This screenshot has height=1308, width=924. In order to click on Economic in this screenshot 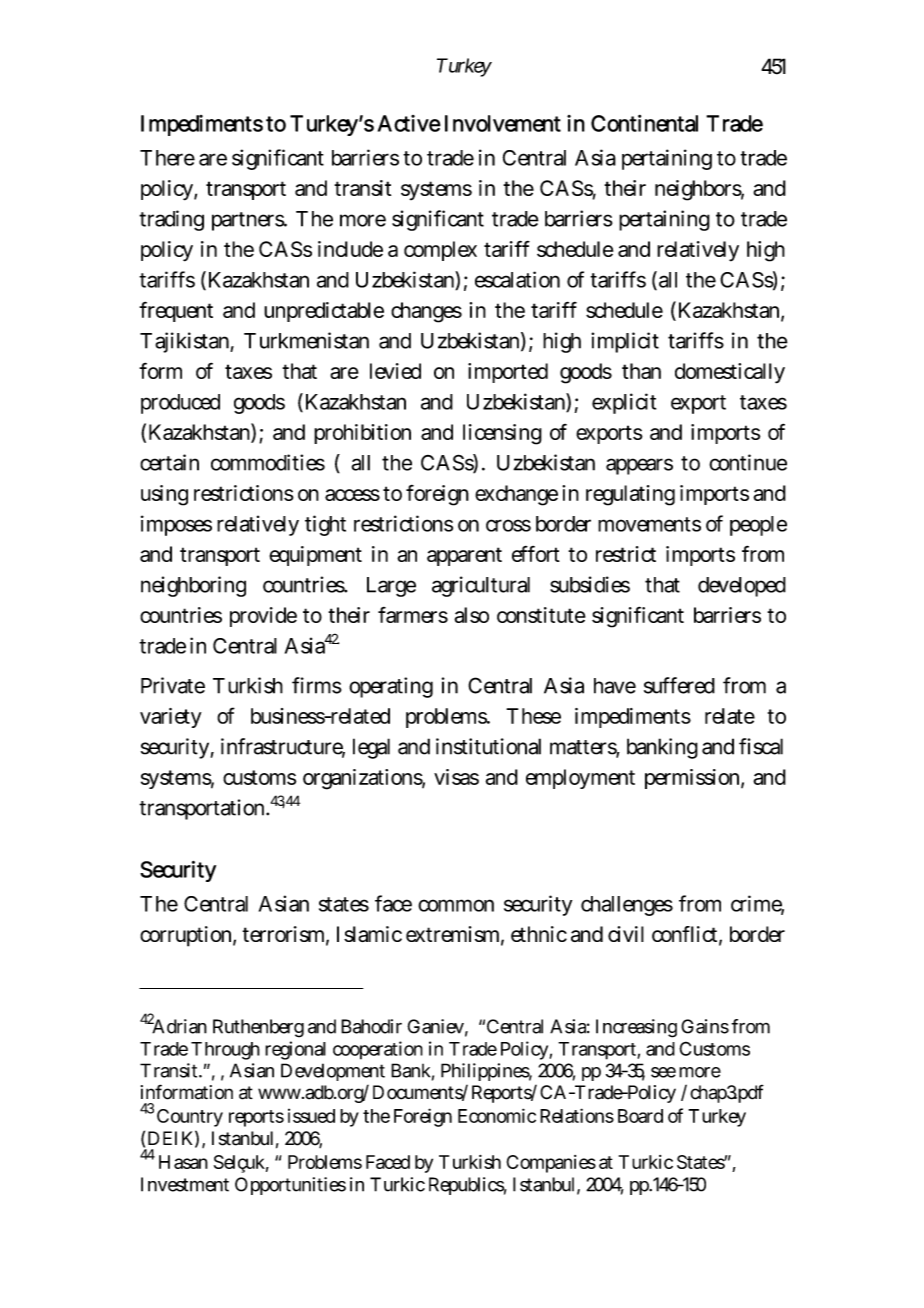, I will do `click(497, 1115)`.
